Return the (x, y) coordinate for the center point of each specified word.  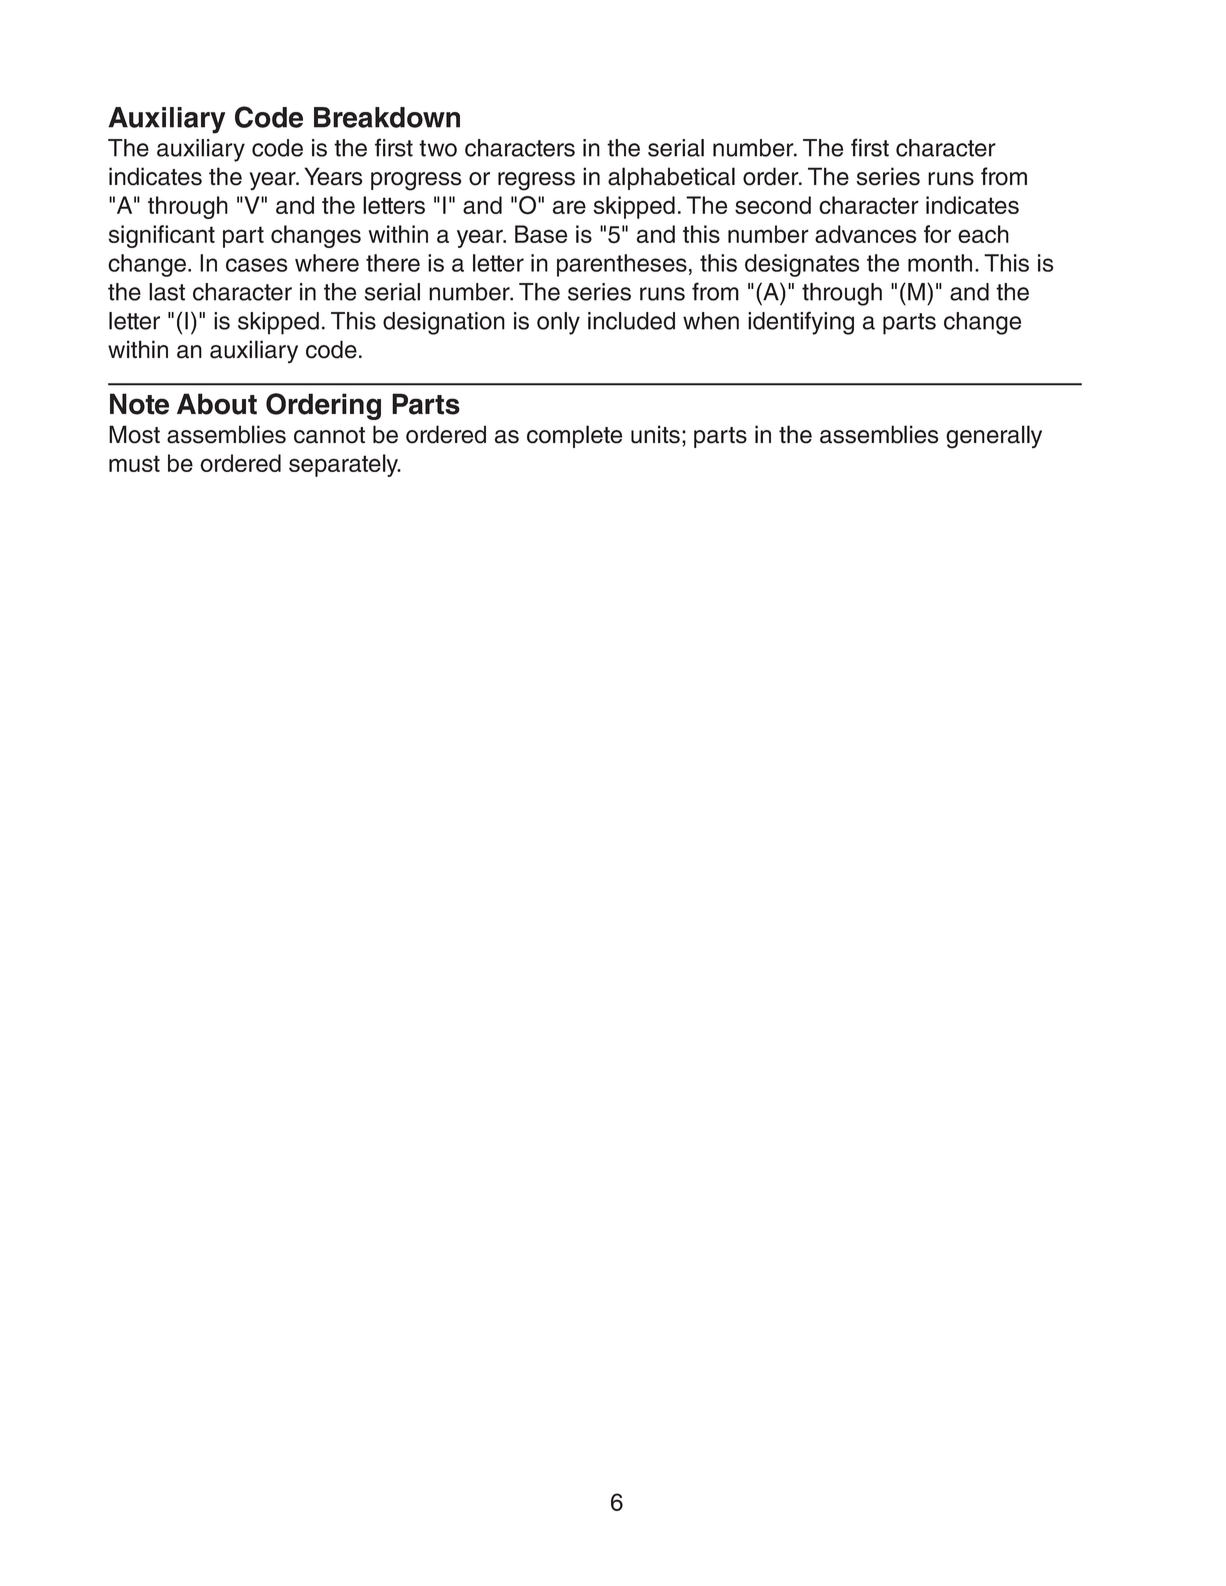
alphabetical (671, 178)
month (940, 263)
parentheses (622, 265)
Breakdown (387, 117)
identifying (801, 323)
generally (994, 437)
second (773, 205)
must (134, 463)
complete (574, 436)
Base (541, 234)
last (167, 292)
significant (162, 236)
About (217, 404)
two (438, 148)
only (558, 323)
